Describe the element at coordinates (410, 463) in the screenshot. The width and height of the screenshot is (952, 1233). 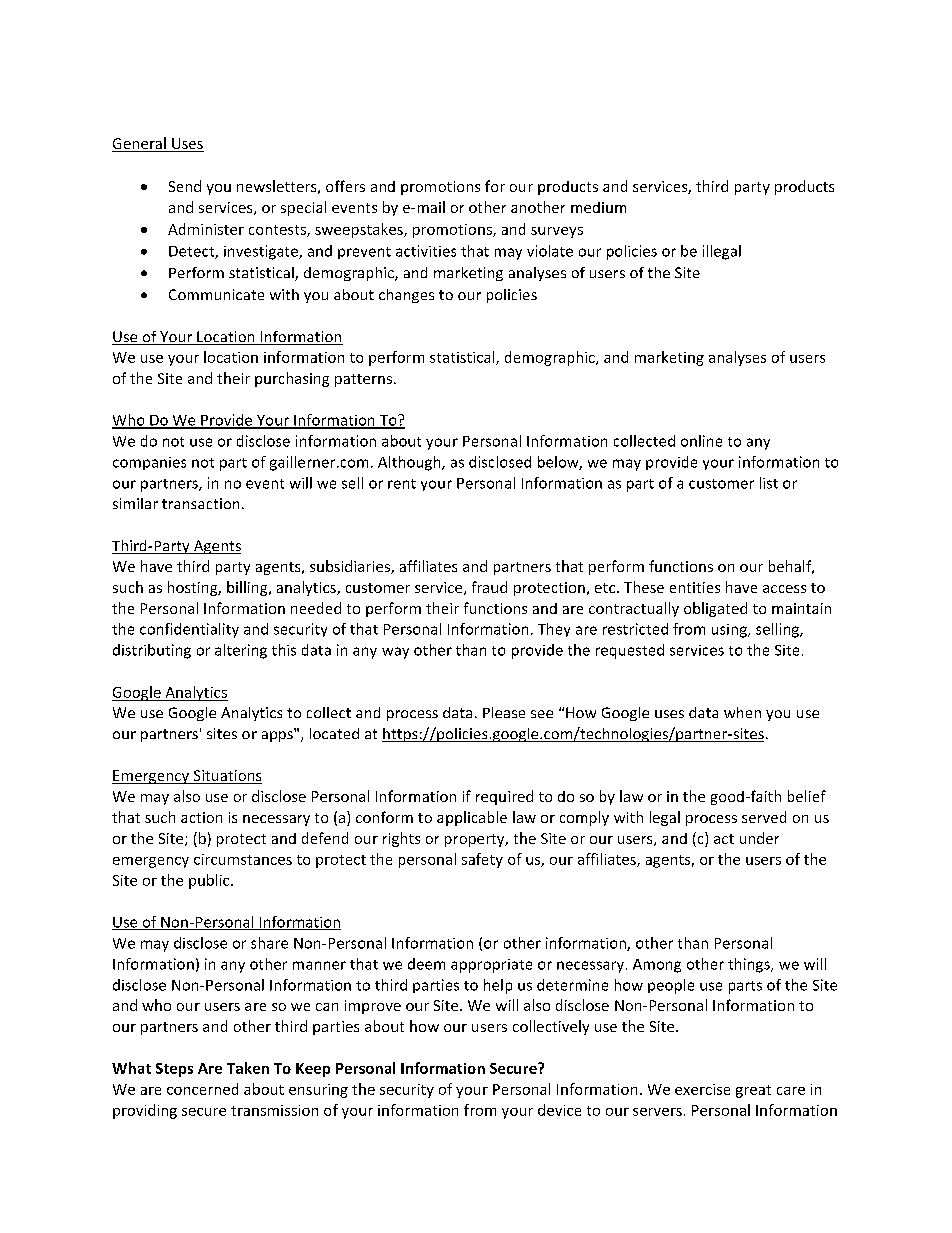
I see `Although` at that location.
